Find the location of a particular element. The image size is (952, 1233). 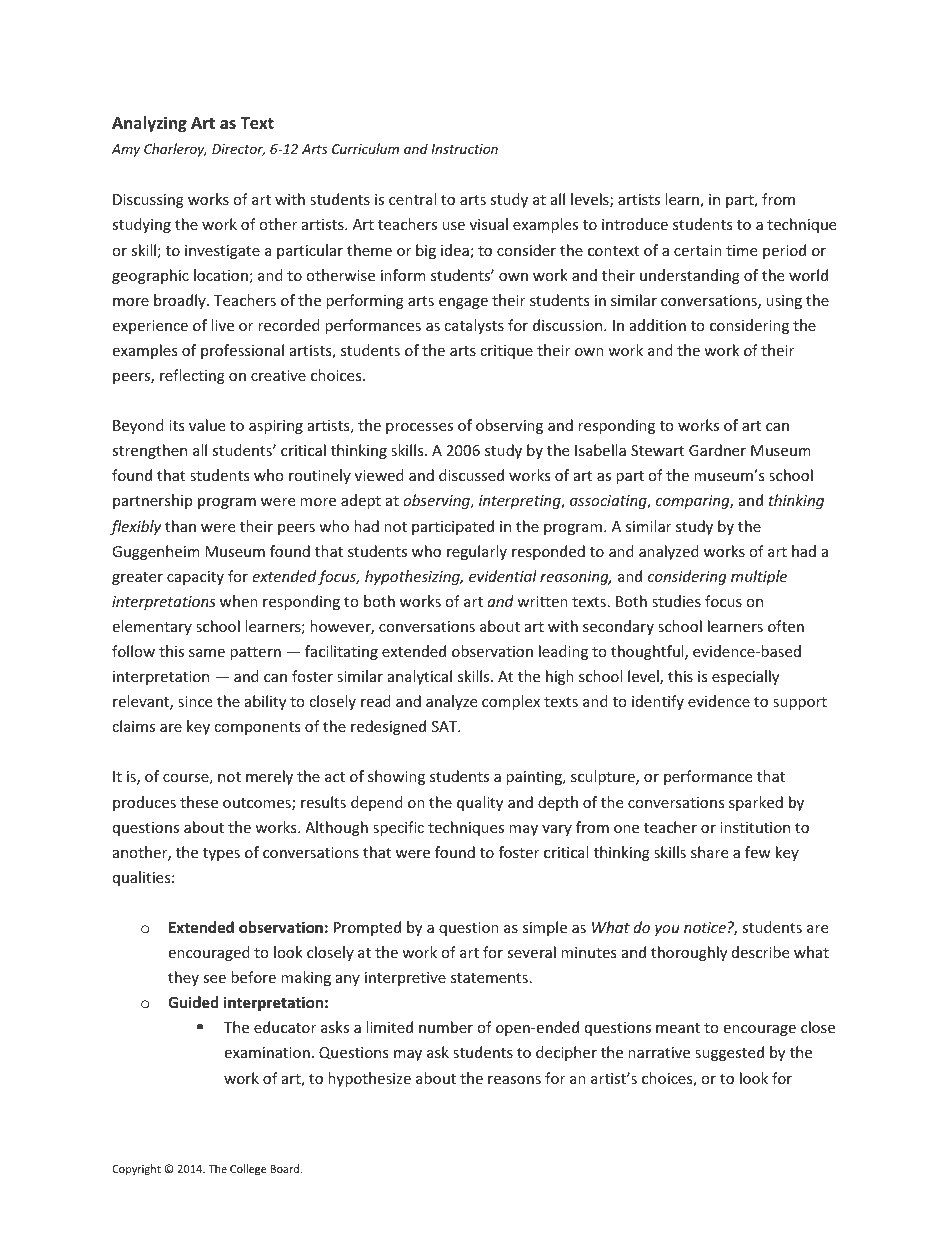

reasons is located at coordinates (514, 1080).
